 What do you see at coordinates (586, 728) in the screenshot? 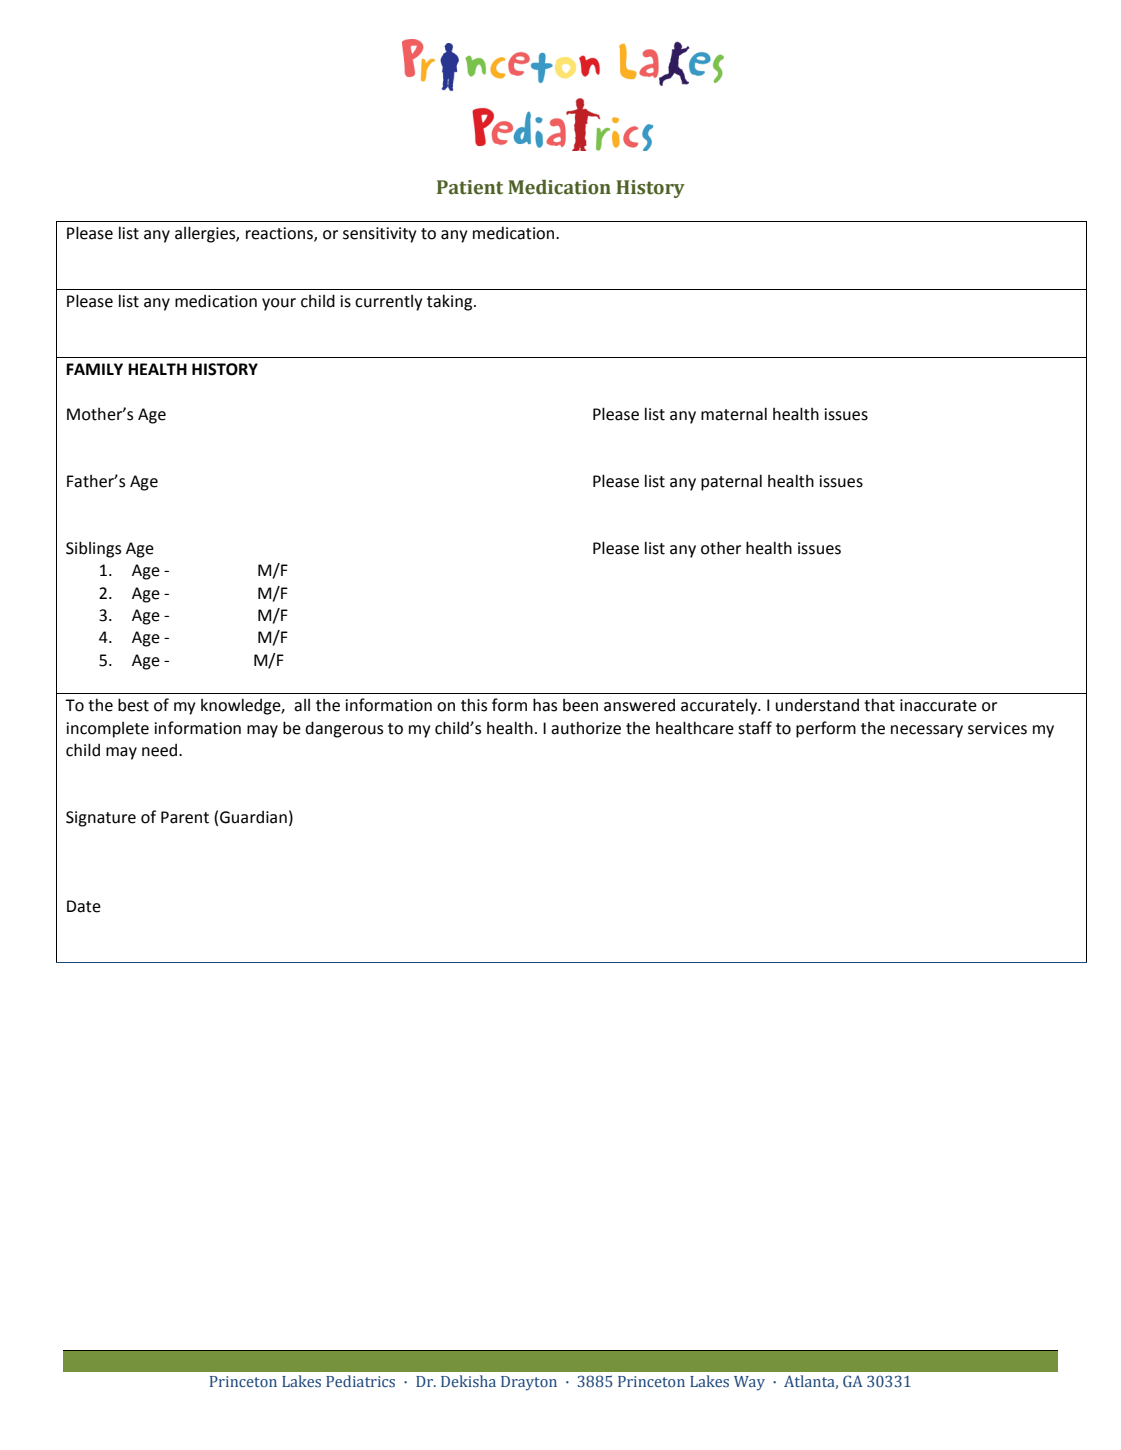
I see `authorize` at bounding box center [586, 728].
